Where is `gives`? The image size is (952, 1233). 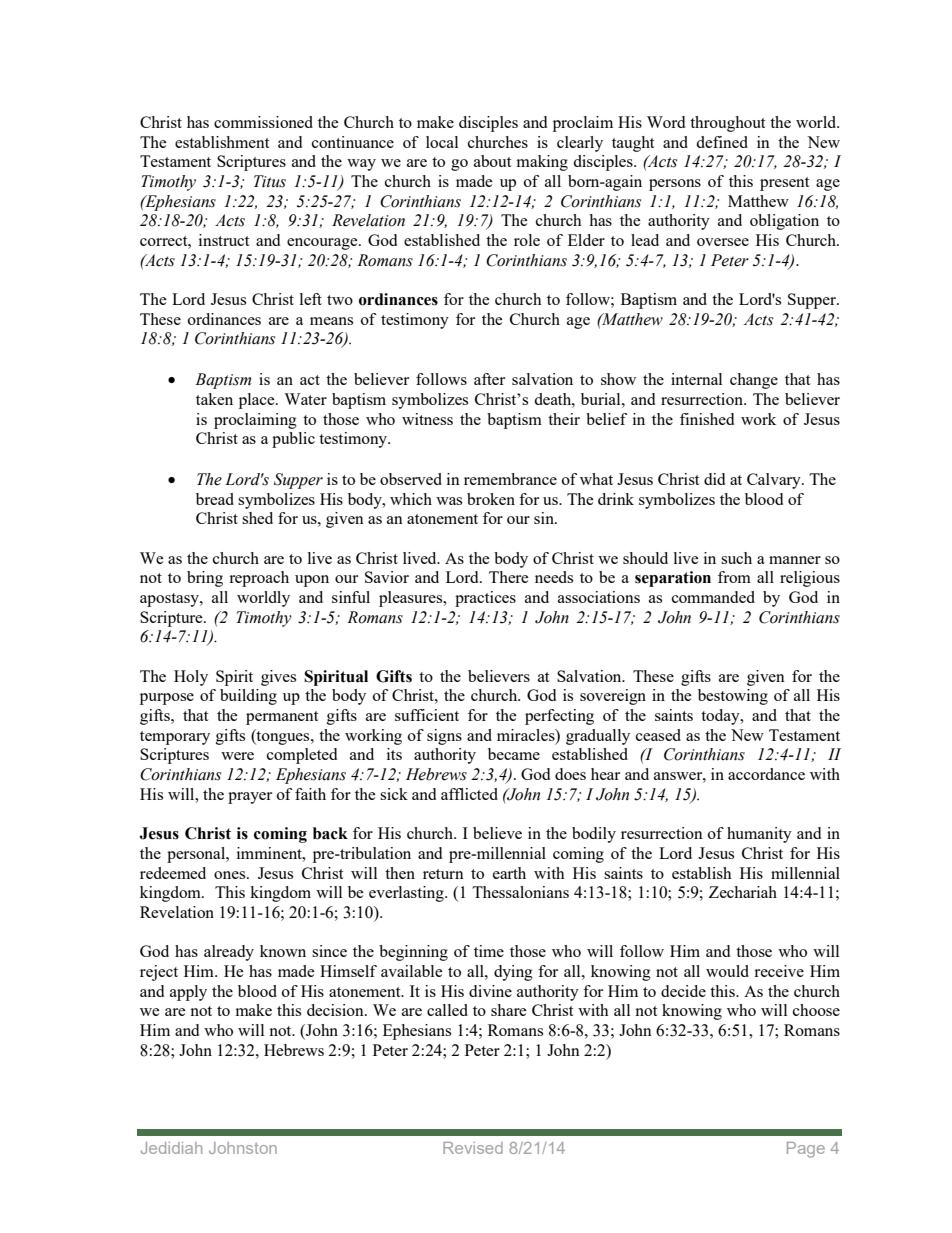 gives is located at coordinates (278, 678).
